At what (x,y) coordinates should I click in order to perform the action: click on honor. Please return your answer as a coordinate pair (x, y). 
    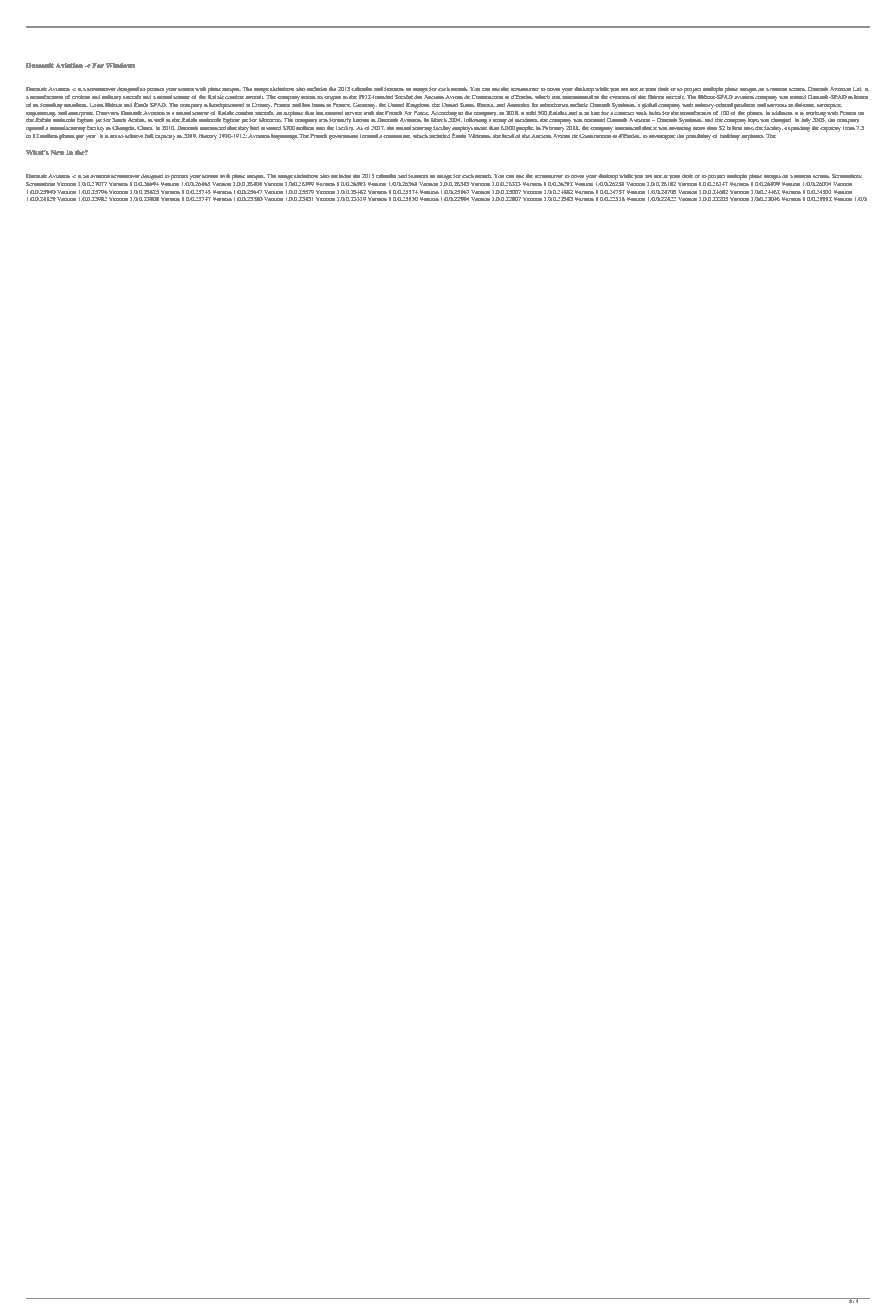
    Looking at the image, I should click on (861, 97).
